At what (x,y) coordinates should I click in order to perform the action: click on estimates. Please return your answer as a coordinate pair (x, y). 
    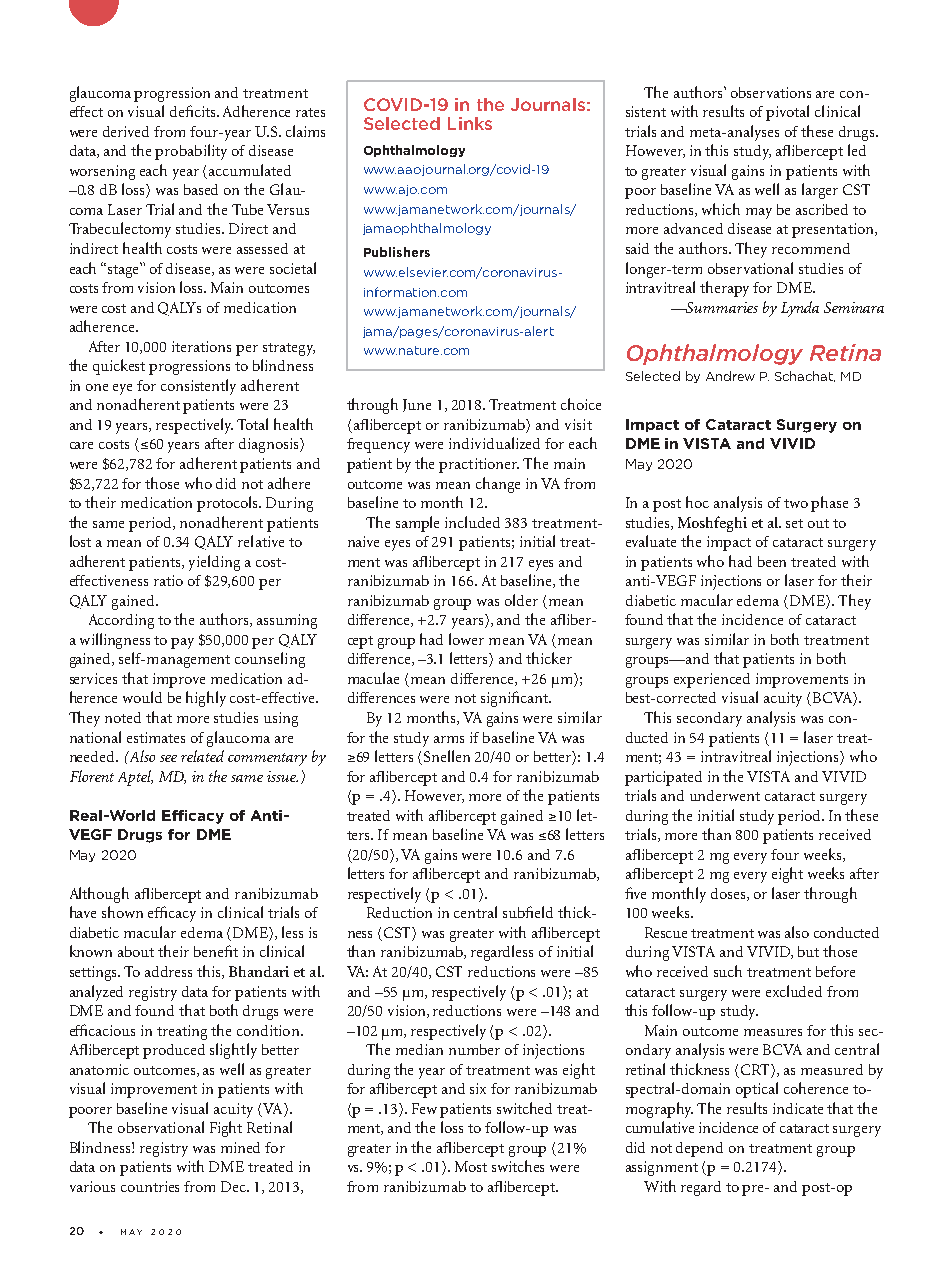
    Looking at the image, I should click on (156, 737).
